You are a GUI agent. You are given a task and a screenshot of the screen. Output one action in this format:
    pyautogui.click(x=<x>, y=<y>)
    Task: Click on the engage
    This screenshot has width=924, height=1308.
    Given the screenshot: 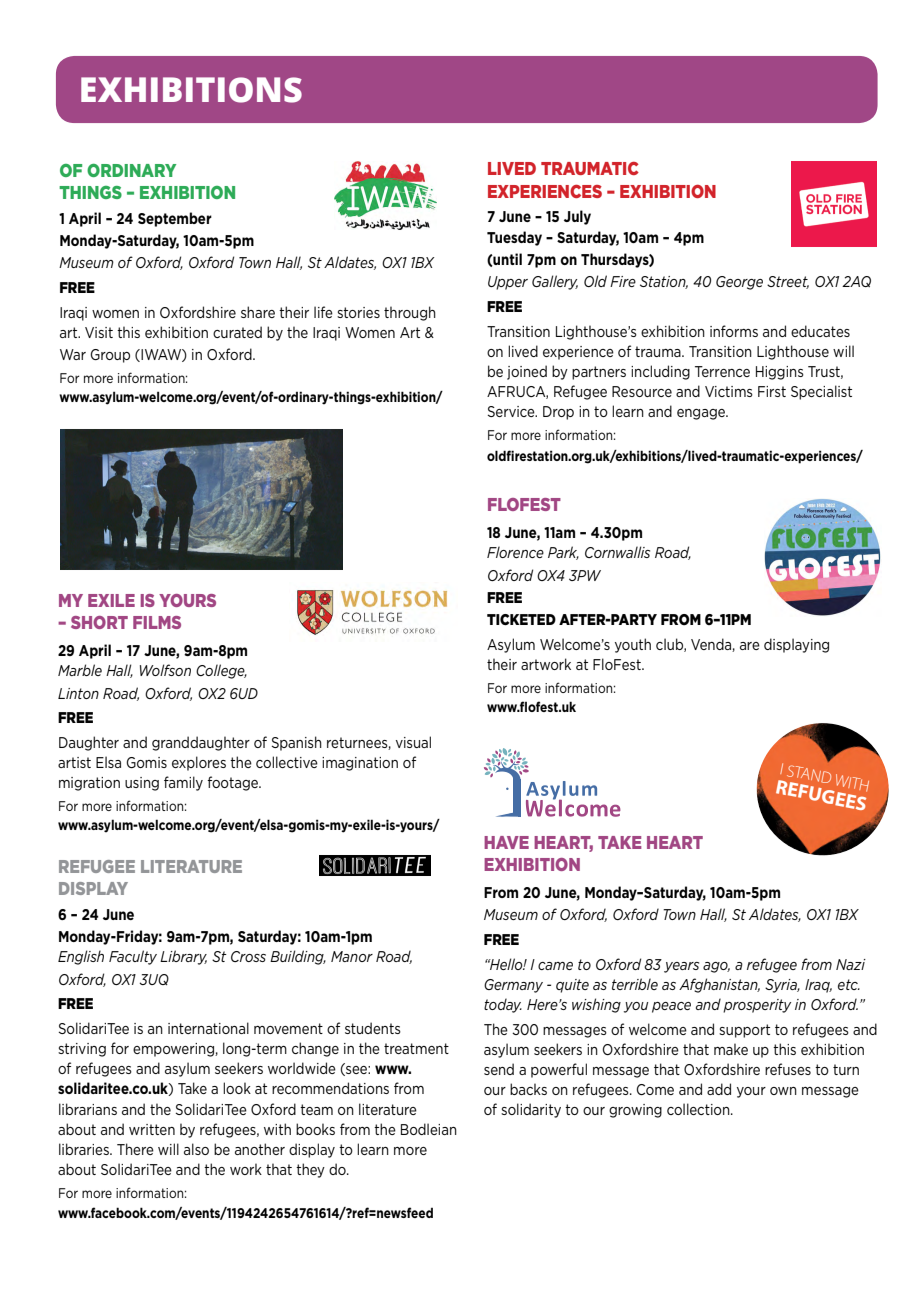 What is the action you would take?
    pyautogui.click(x=702, y=414)
